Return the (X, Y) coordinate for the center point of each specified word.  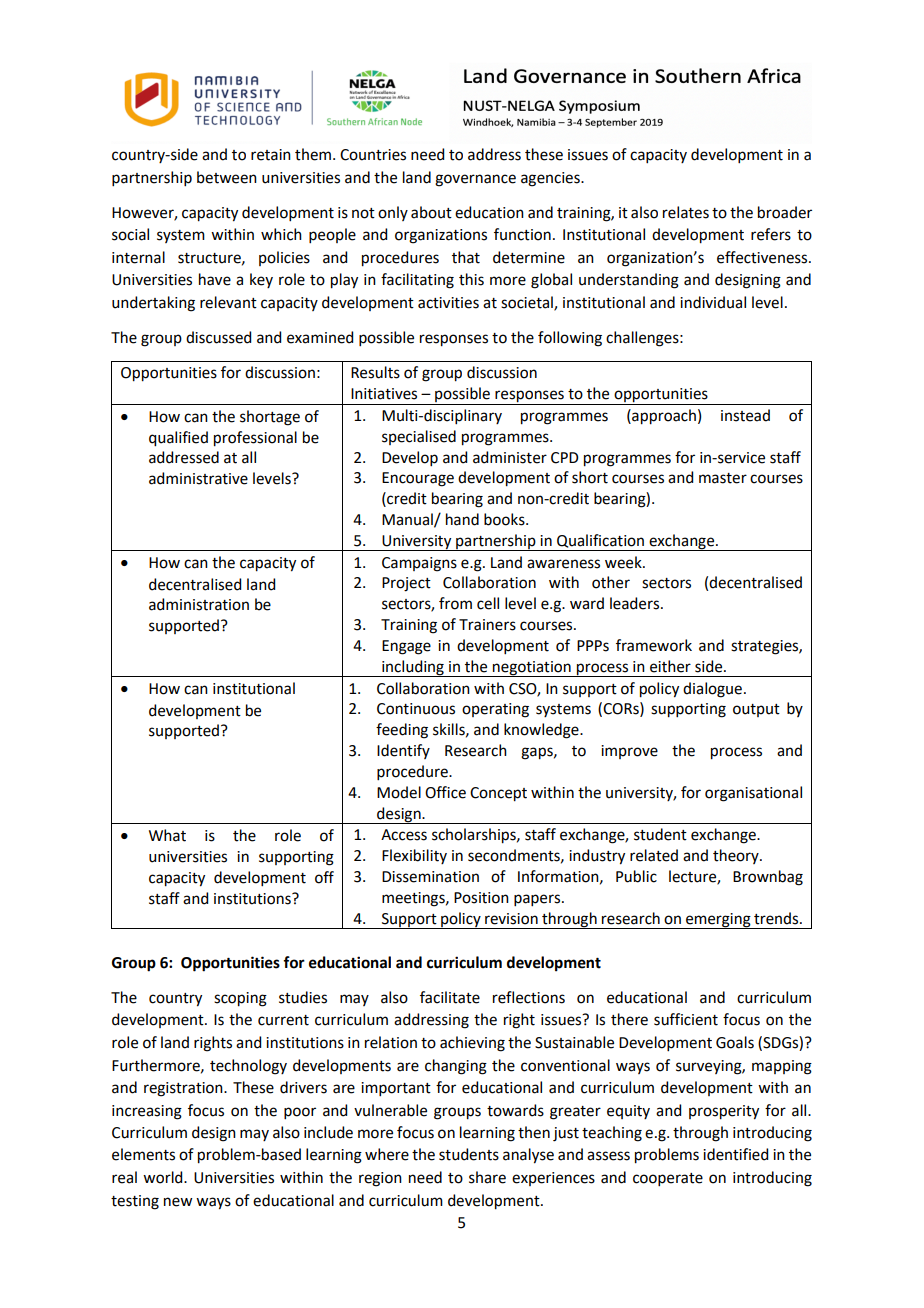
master (723, 478)
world (164, 1177)
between (227, 177)
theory (737, 856)
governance (475, 180)
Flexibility (414, 856)
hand (462, 519)
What (167, 835)
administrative (198, 478)
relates (686, 212)
